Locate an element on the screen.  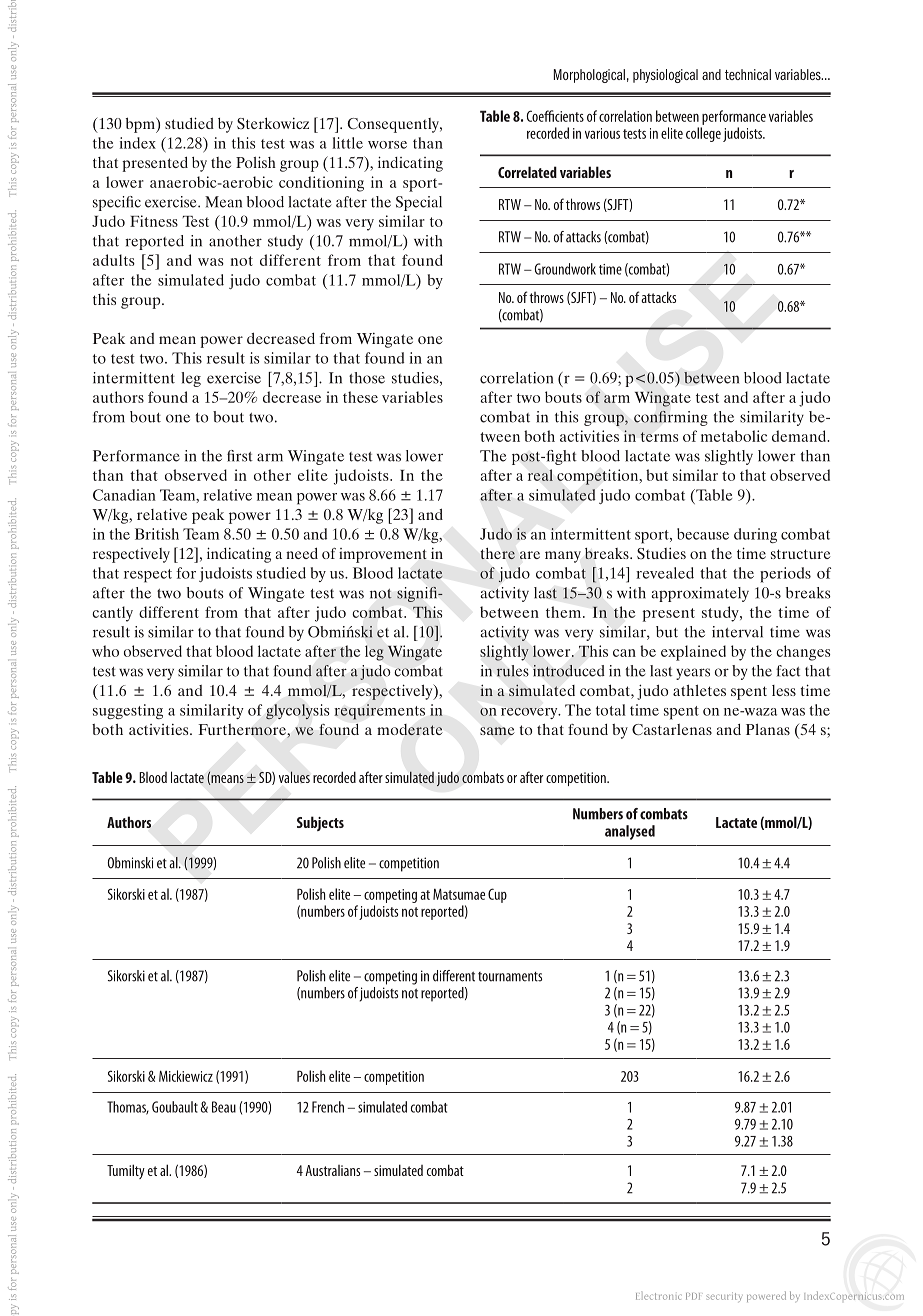
metabolic is located at coordinates (734, 436).
